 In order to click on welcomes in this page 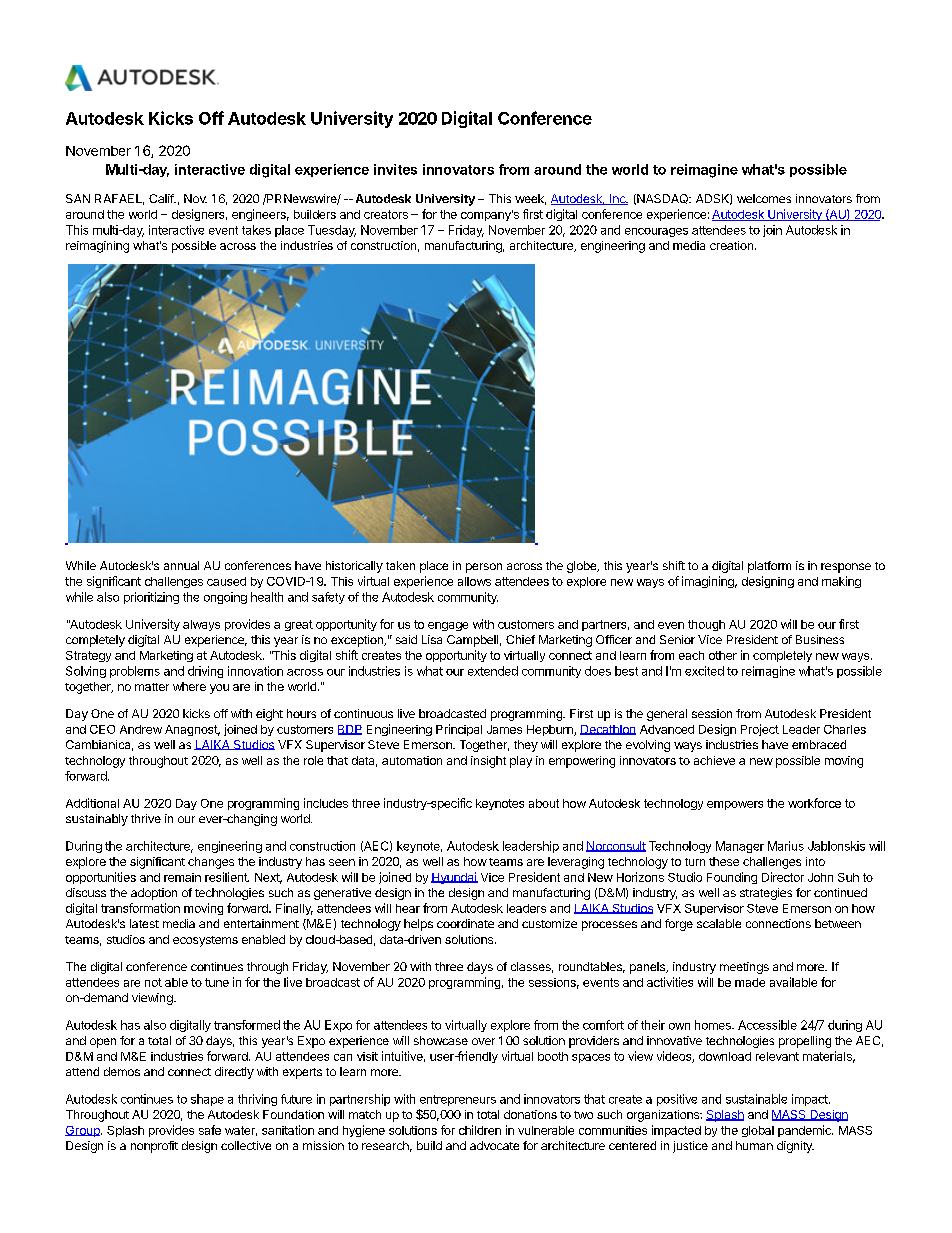, I will do `click(764, 198)`.
